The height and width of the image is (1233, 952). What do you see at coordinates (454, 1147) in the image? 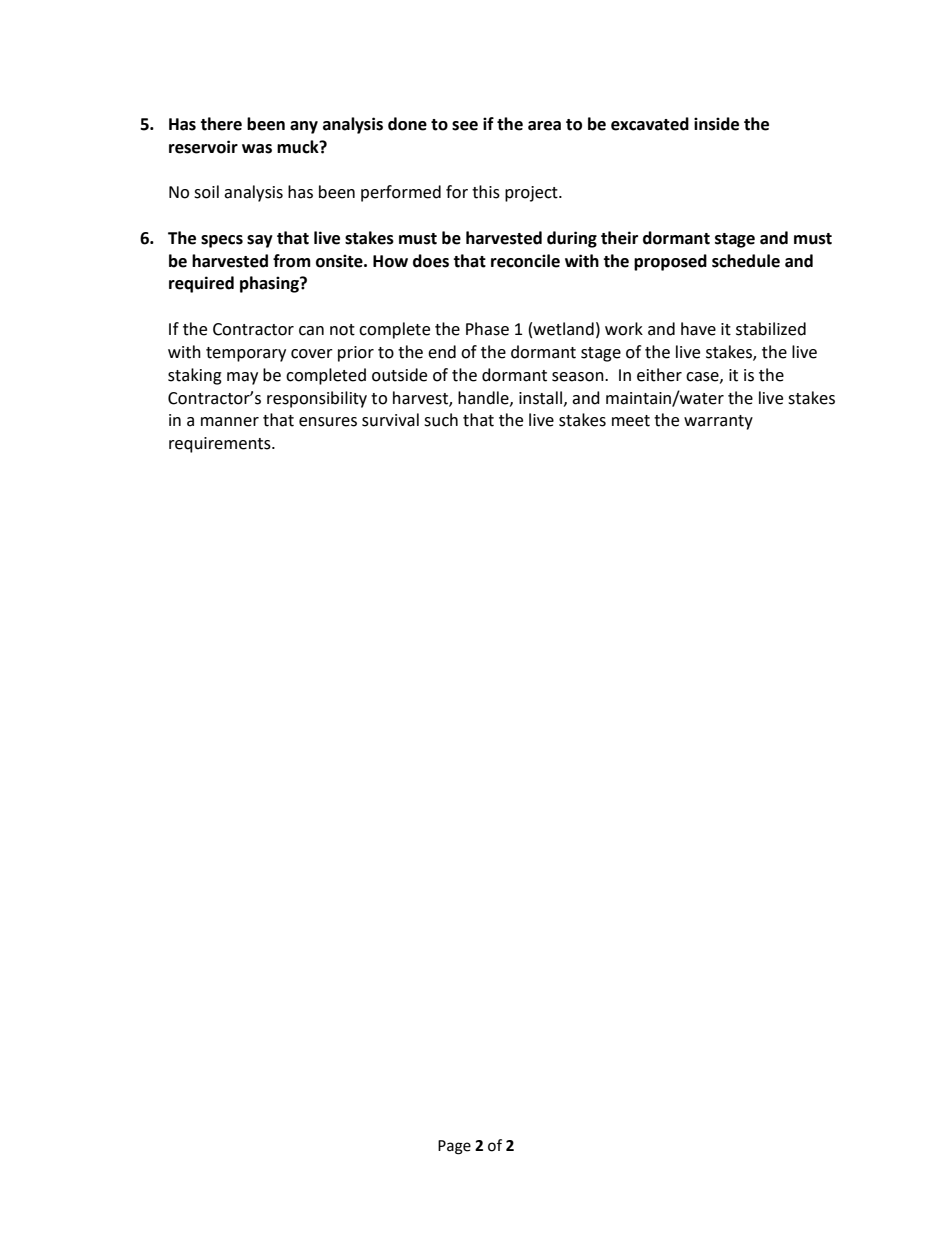
I see `Page` at bounding box center [454, 1147].
